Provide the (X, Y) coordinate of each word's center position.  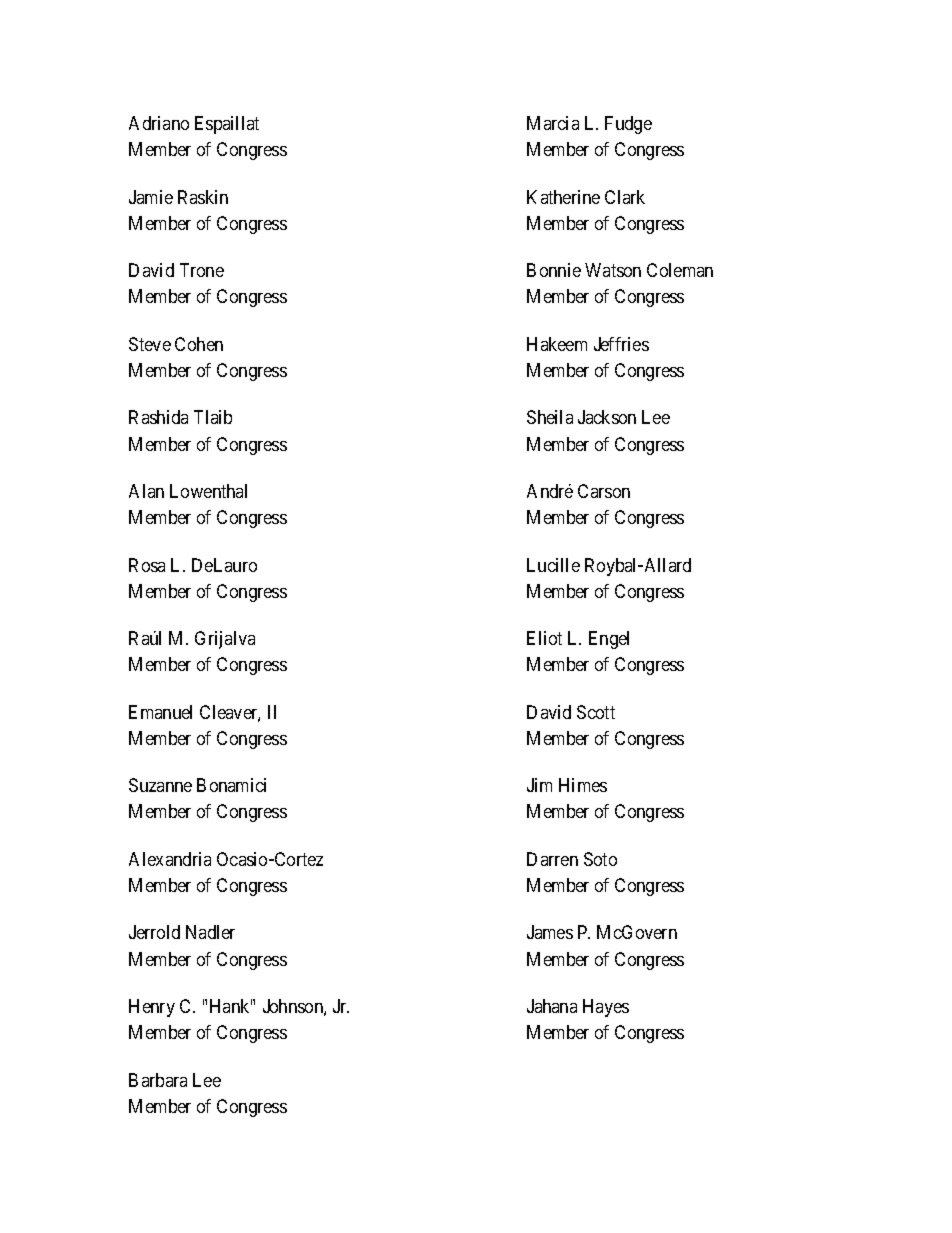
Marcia (553, 123)
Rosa (147, 565)
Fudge (628, 125)
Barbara (158, 1080)
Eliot (544, 638)
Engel (609, 640)
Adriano (159, 123)
